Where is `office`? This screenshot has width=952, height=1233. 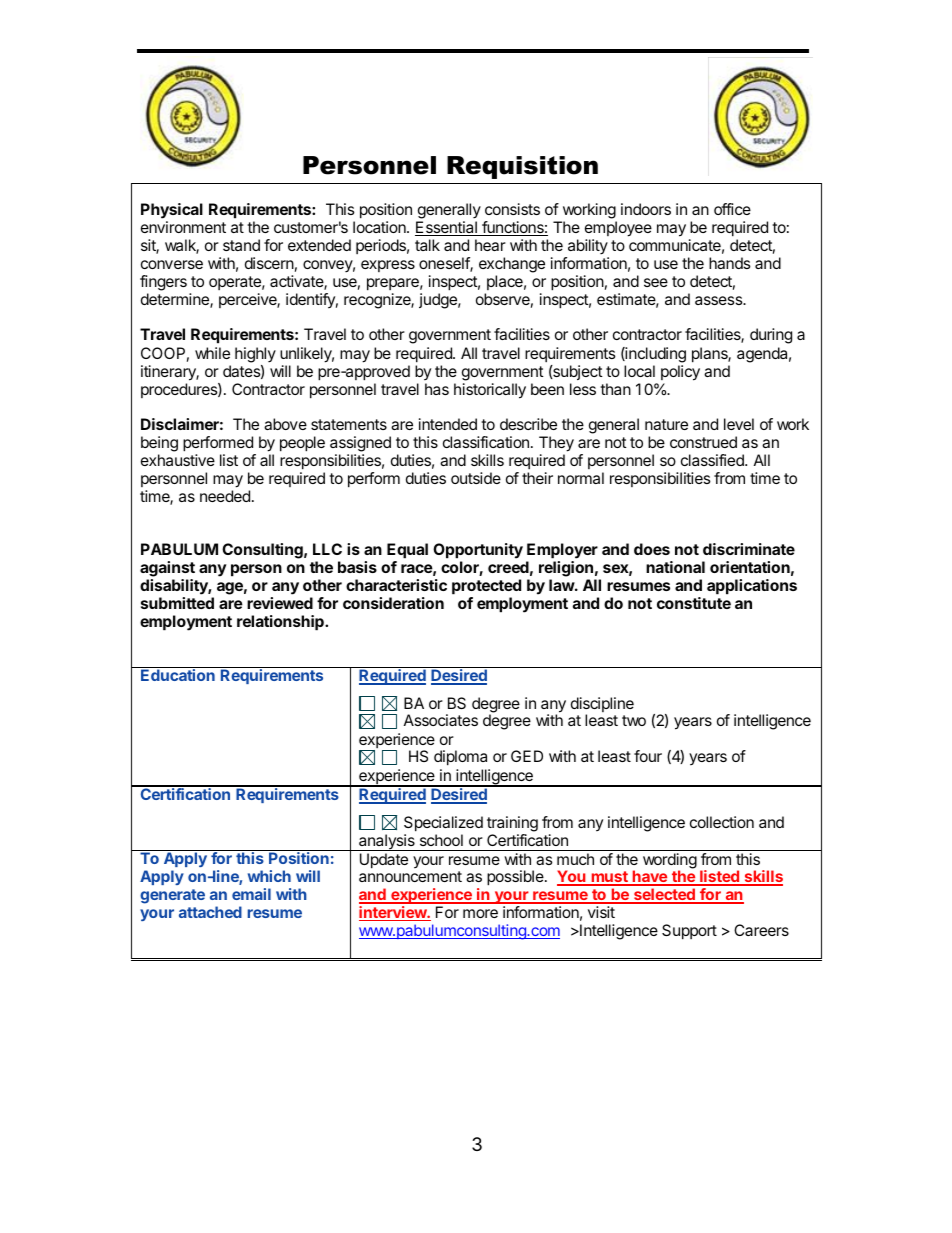
office is located at coordinates (732, 209).
